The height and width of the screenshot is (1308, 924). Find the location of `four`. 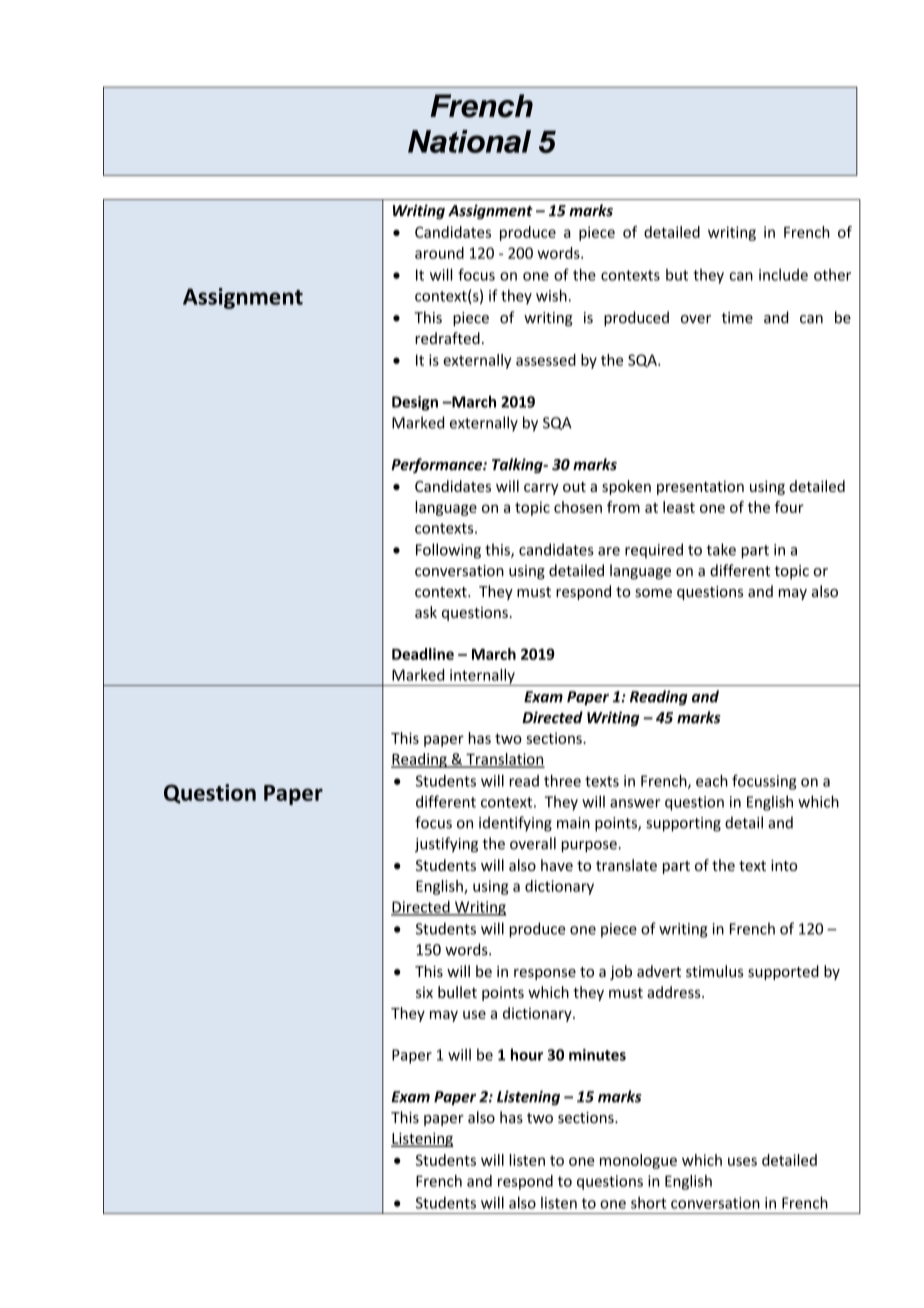

four is located at coordinates (789, 507).
